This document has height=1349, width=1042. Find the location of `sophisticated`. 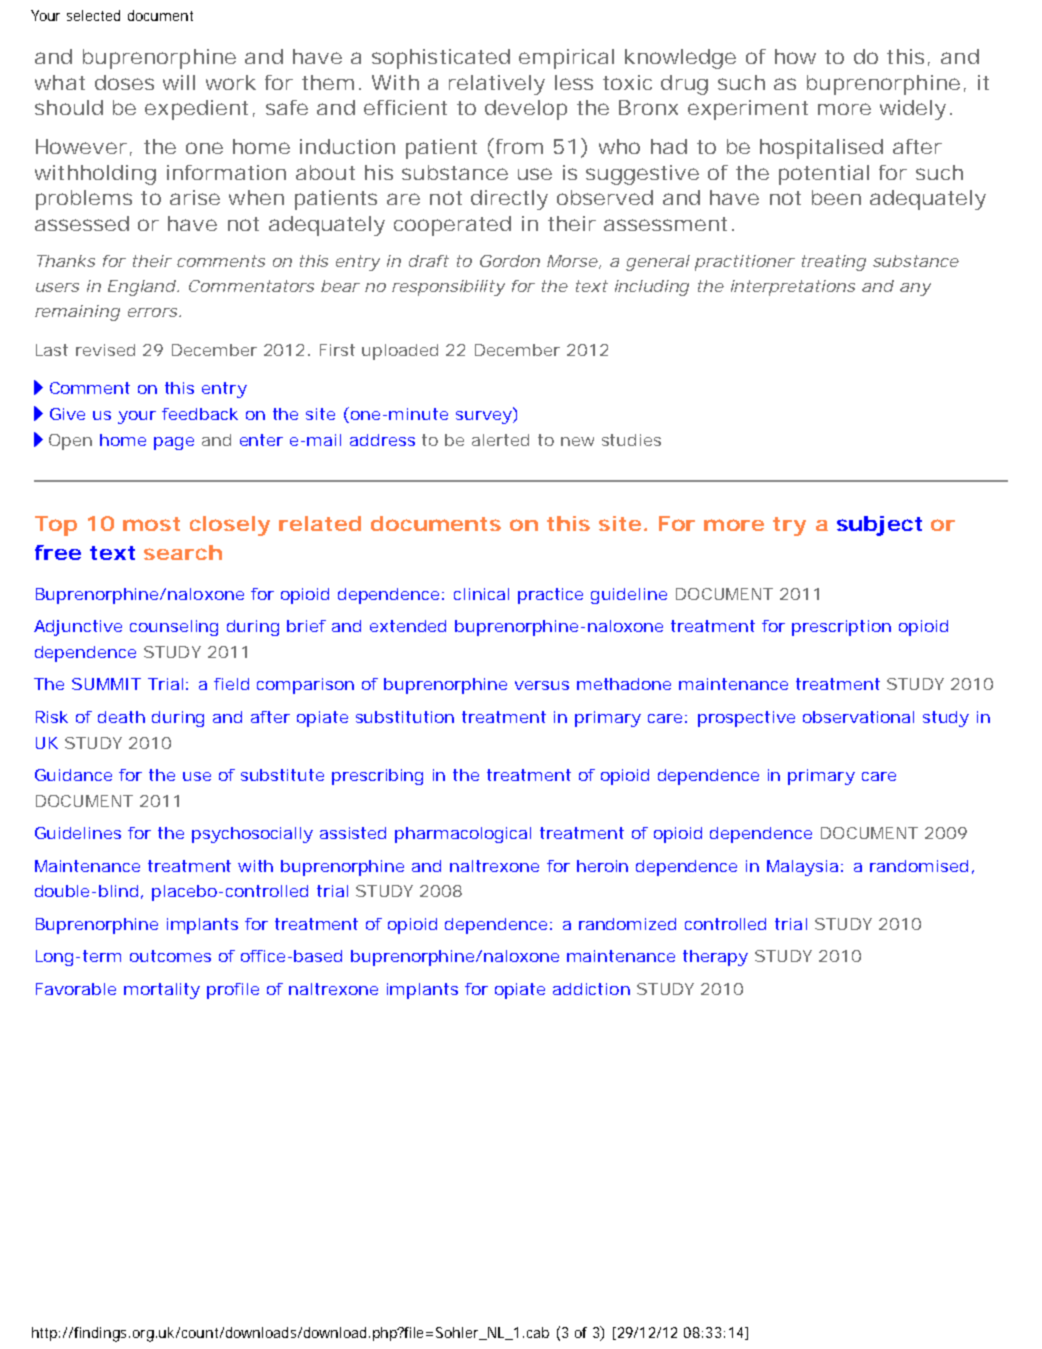

sophisticated is located at coordinates (441, 59).
